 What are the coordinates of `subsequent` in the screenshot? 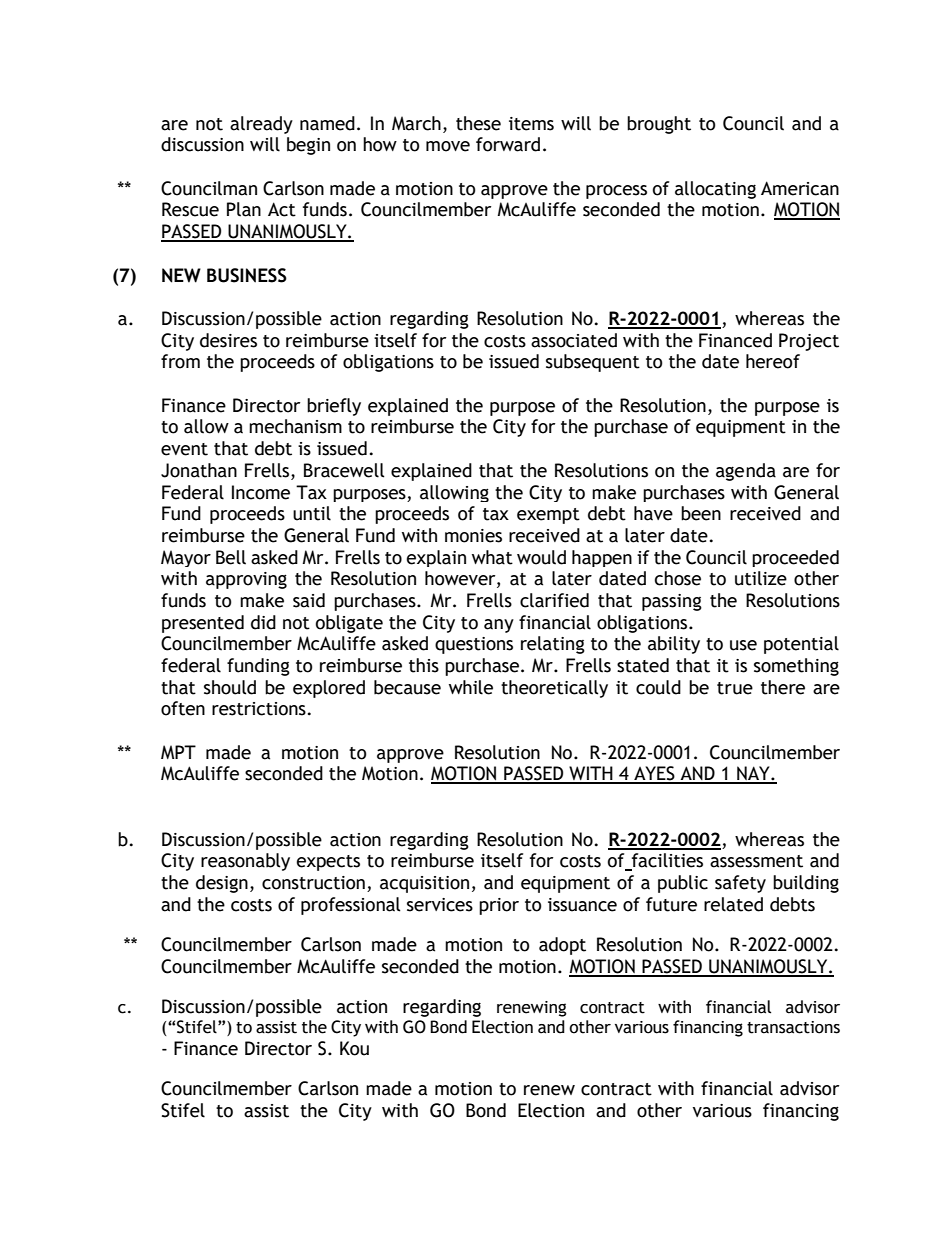 It's located at (593, 363).
